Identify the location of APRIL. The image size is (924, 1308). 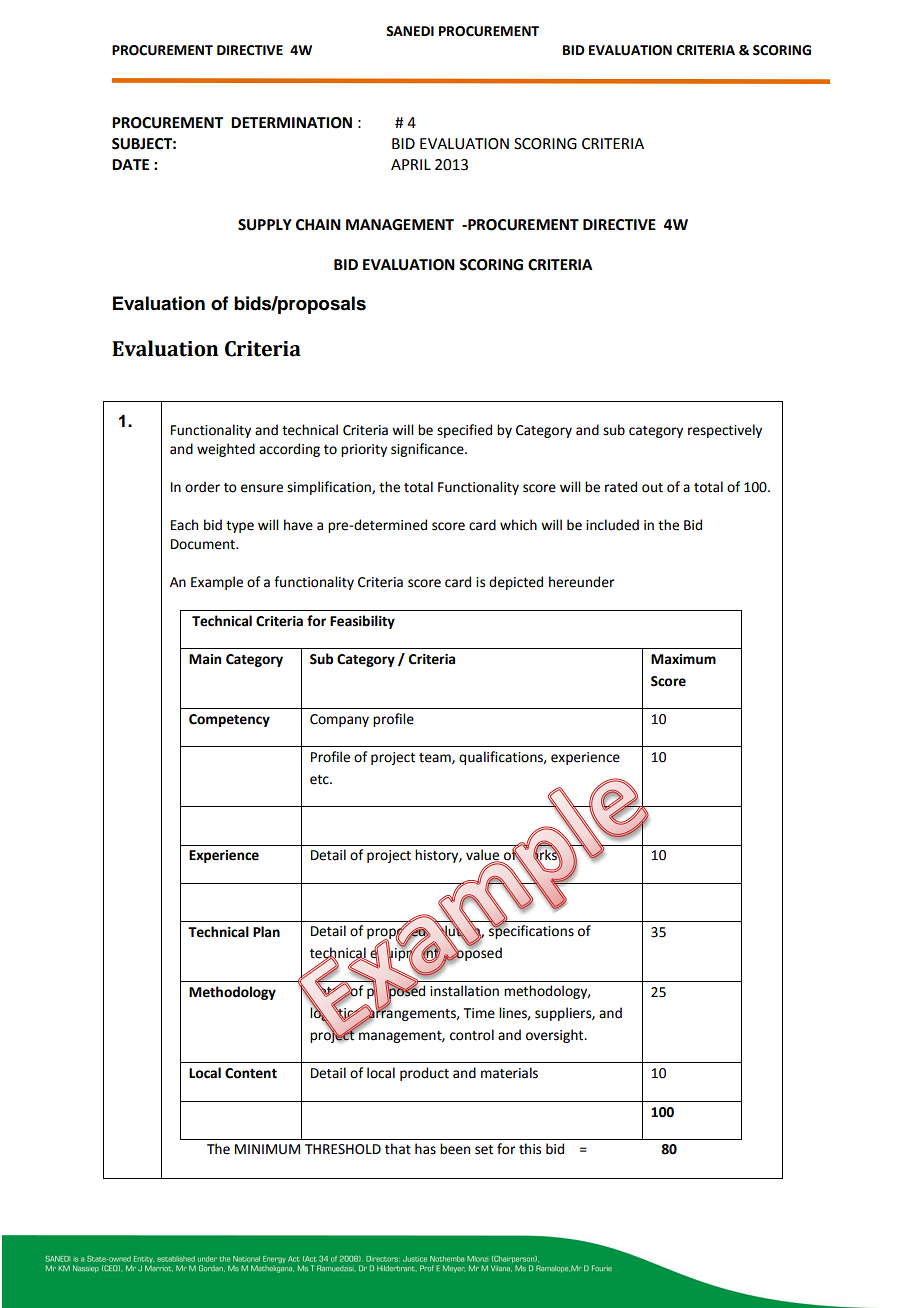
(411, 164).
